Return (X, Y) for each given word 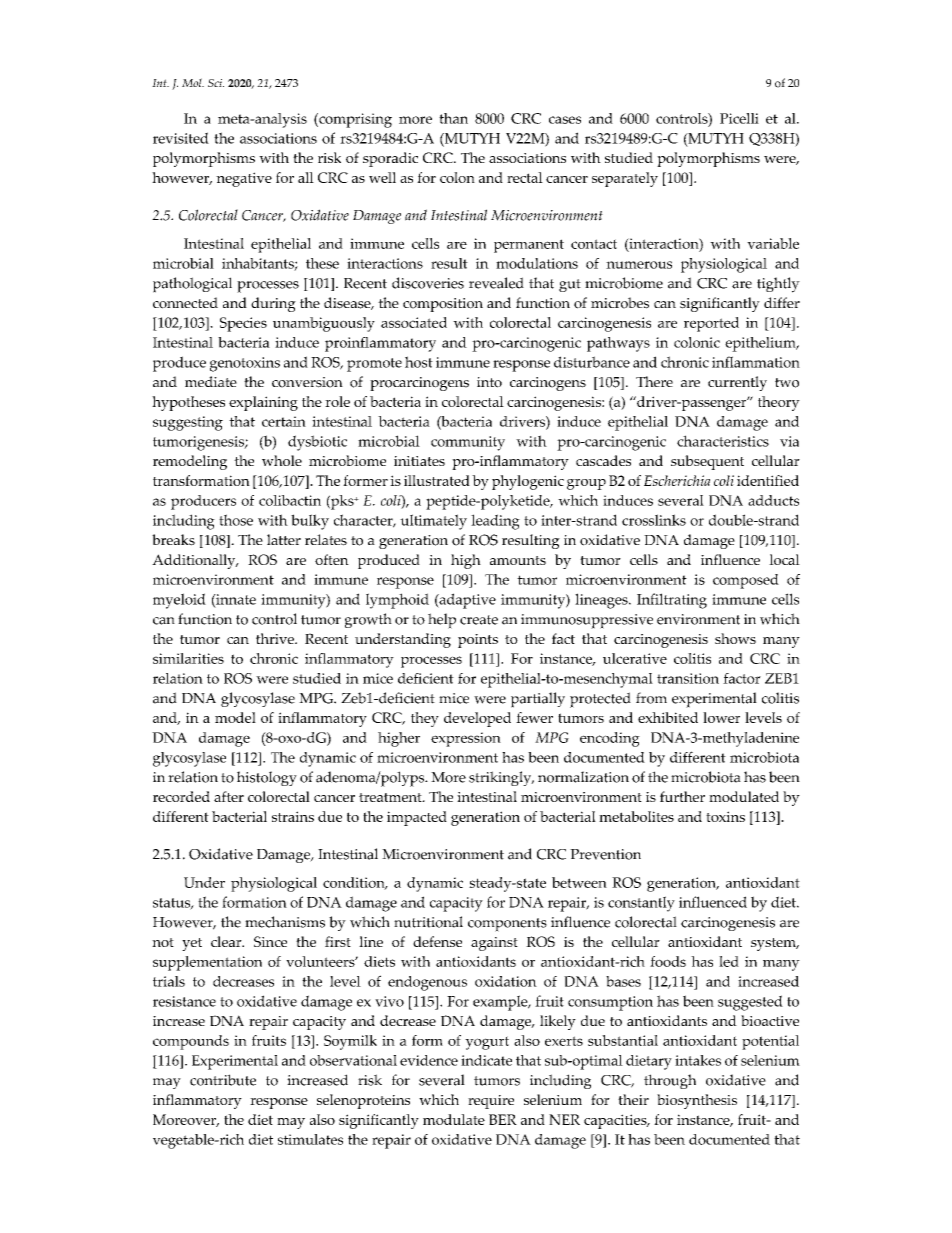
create (479, 620)
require (491, 1102)
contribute (223, 1080)
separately (625, 179)
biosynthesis (697, 1101)
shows (735, 638)
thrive (276, 638)
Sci (216, 83)
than (453, 118)
